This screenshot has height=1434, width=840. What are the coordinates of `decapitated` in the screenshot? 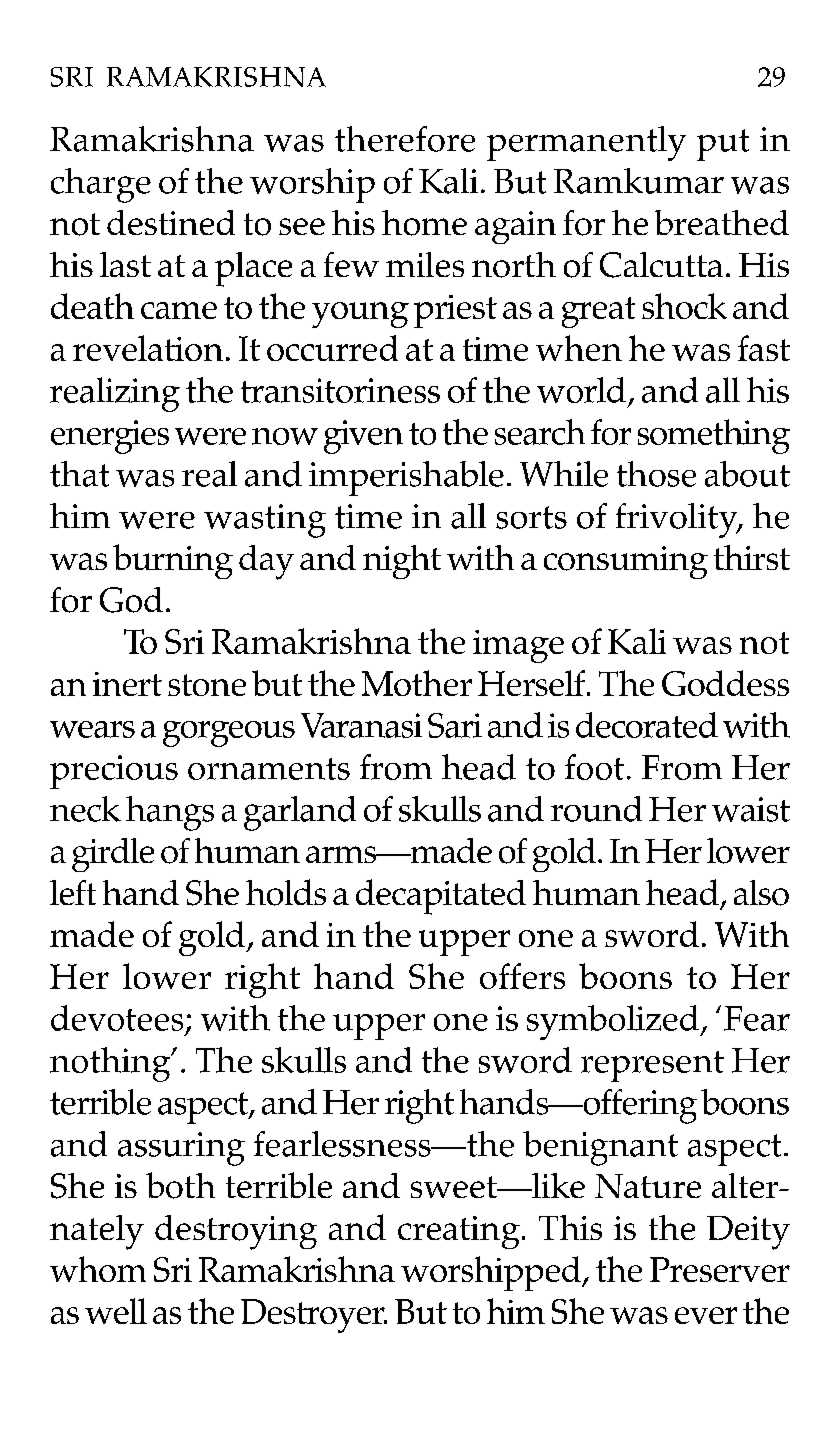 It's located at (441, 897).
